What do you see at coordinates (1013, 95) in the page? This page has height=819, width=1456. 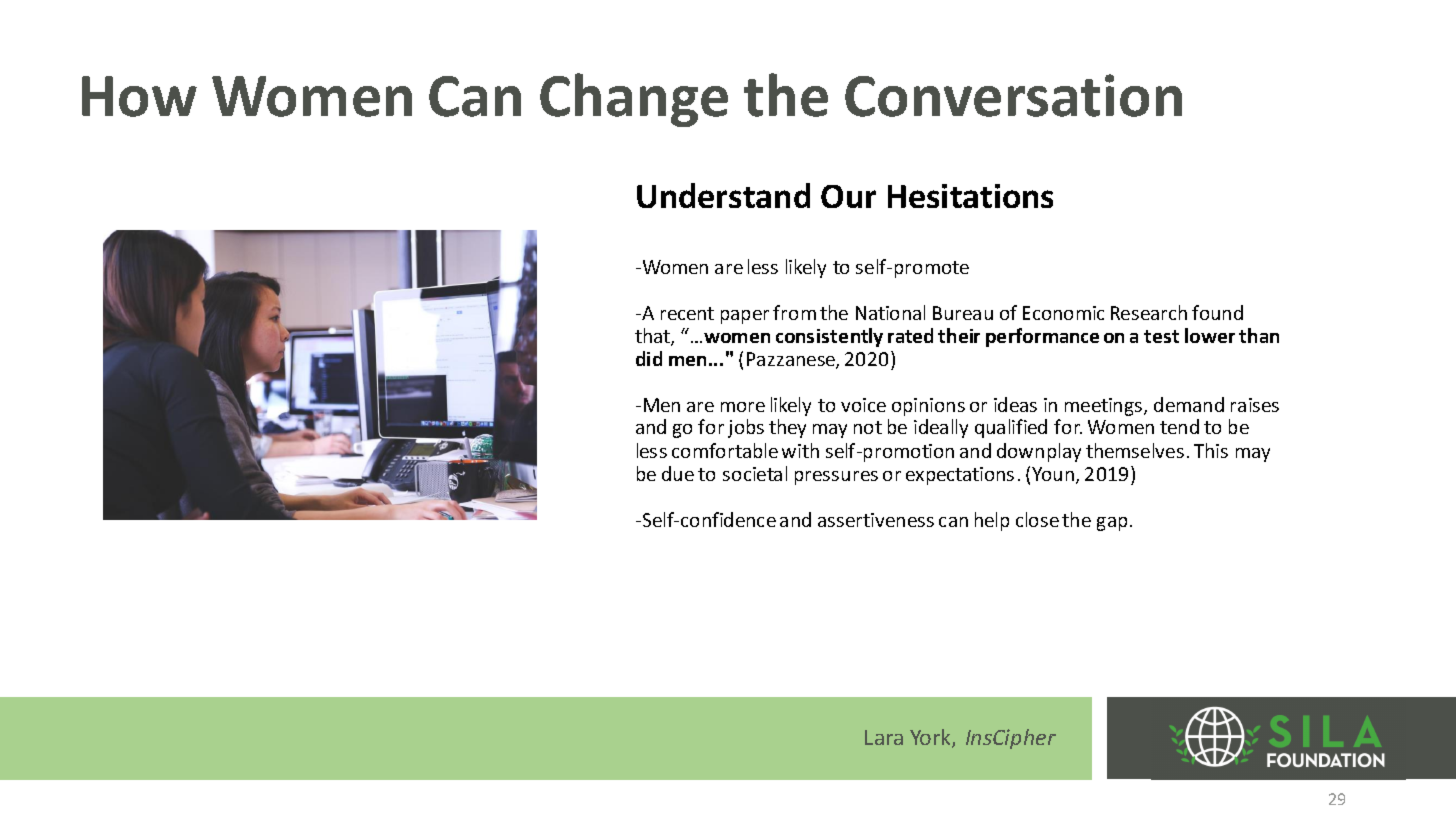 I see `Conversation` at bounding box center [1013, 95].
